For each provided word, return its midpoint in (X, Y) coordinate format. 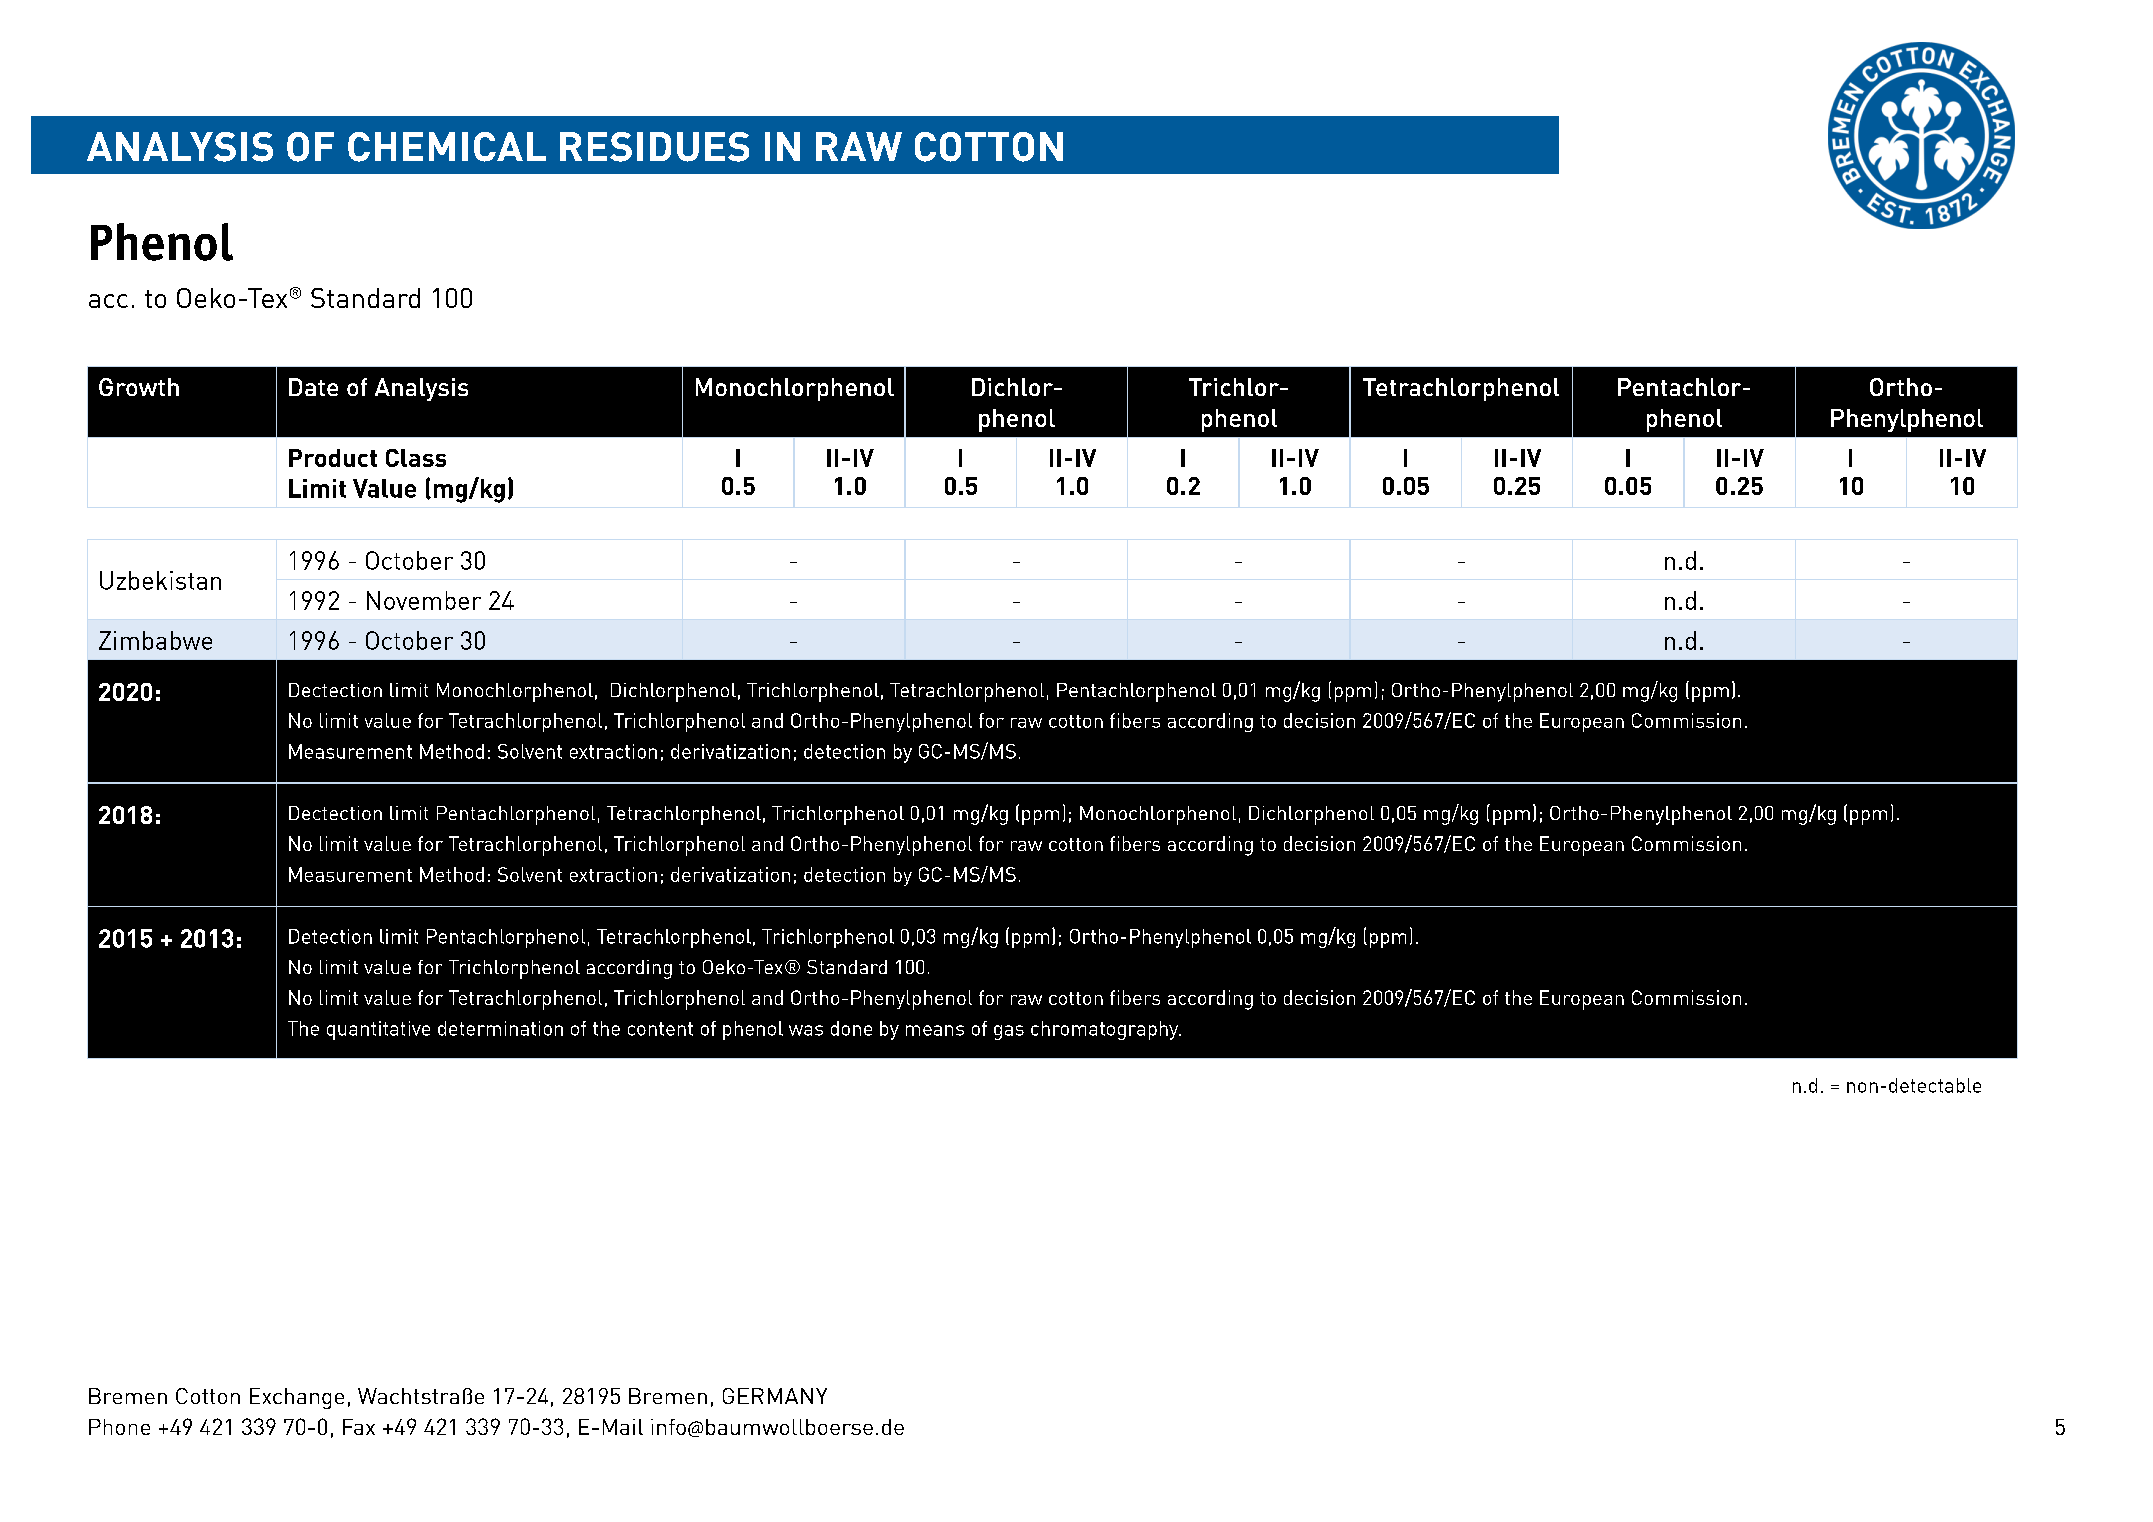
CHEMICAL (447, 147)
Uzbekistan (160, 580)
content (660, 1029)
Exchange (297, 1398)
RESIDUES (654, 147)
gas (1009, 1032)
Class (416, 458)
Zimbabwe (155, 640)
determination (500, 1028)
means (935, 1030)
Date (313, 387)
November (424, 600)
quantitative (378, 1030)
